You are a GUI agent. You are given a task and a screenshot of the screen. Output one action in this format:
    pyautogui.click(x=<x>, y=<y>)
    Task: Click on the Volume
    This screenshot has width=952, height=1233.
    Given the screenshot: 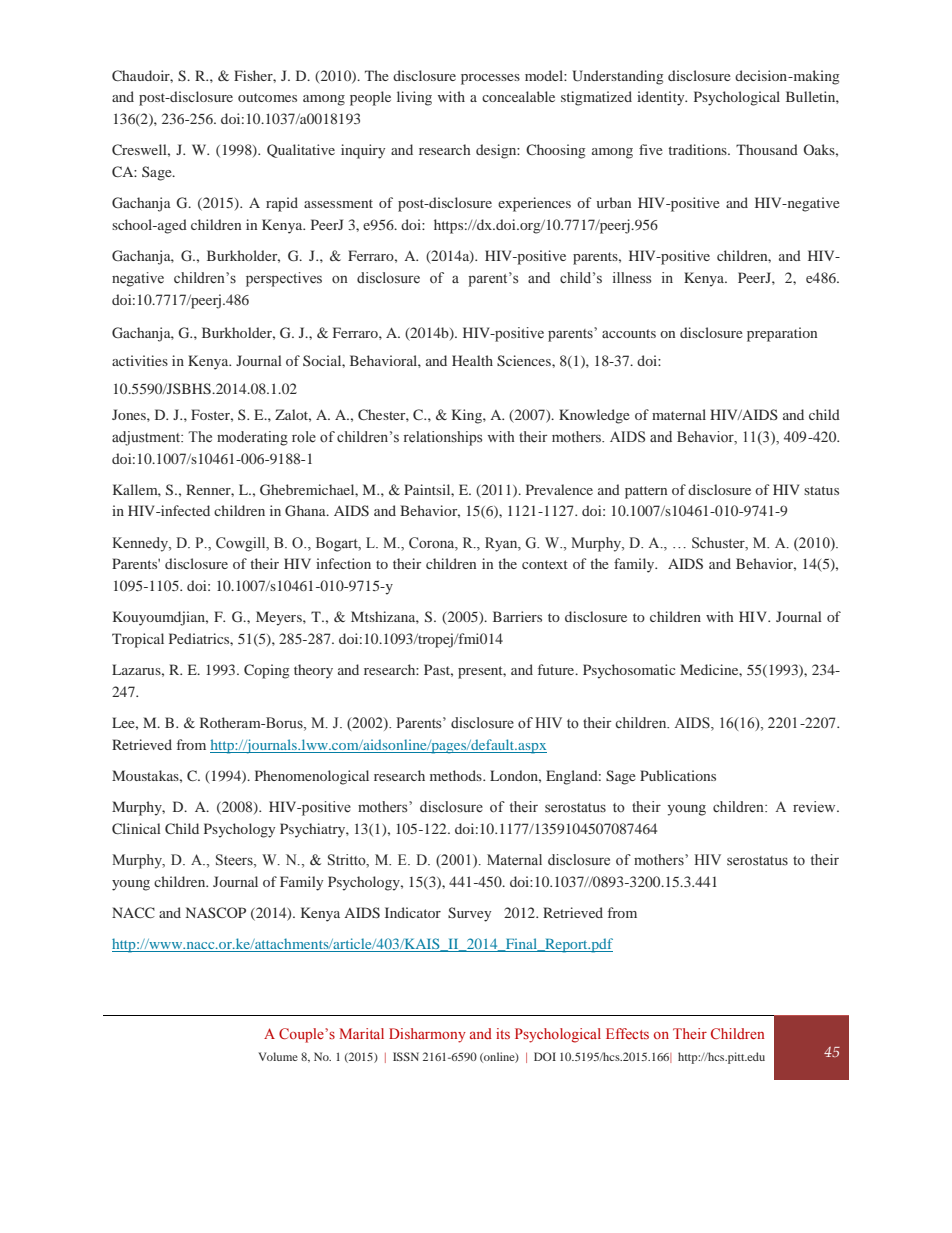 What is the action you would take?
    pyautogui.click(x=278, y=1056)
